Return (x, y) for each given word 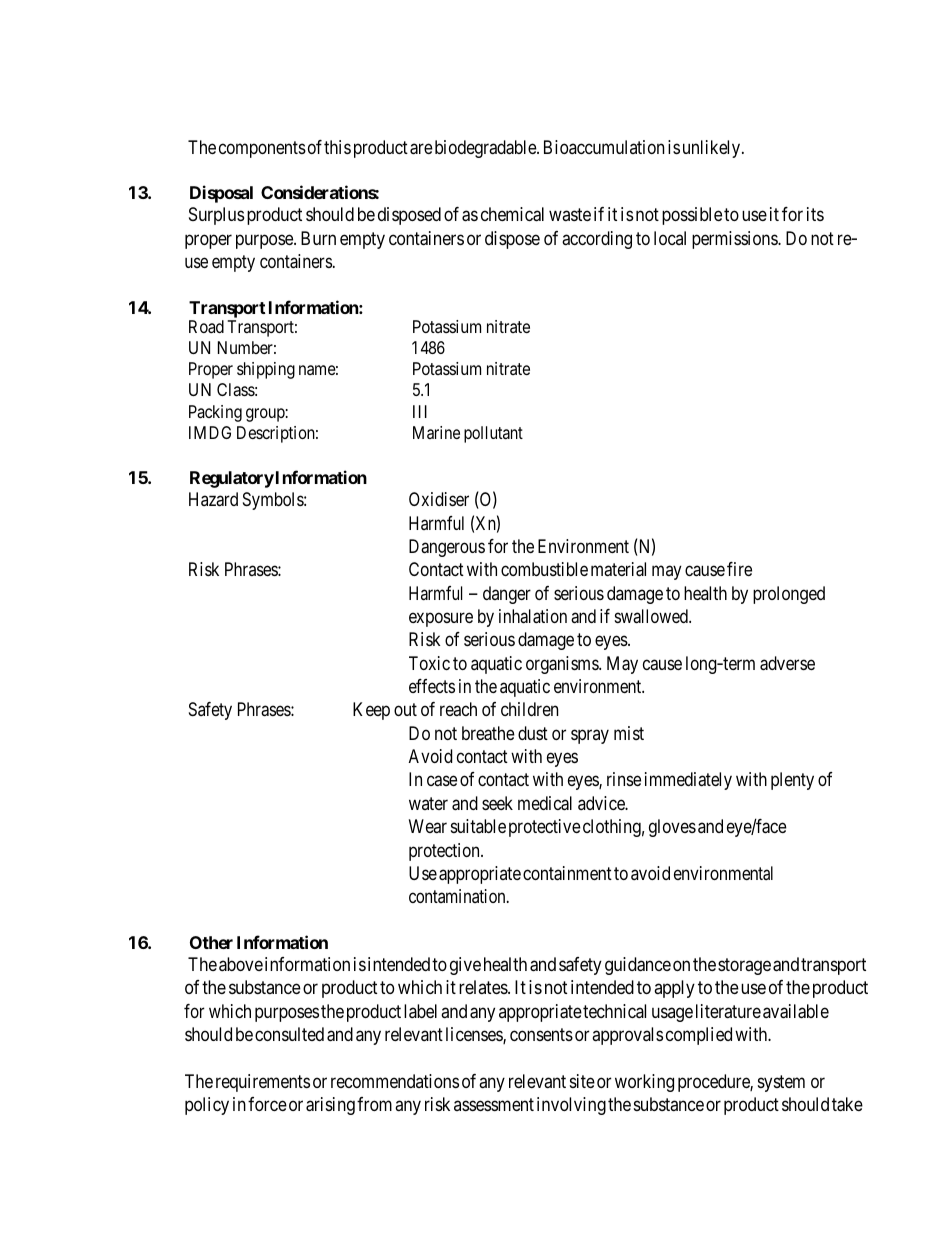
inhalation (533, 616)
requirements (263, 1083)
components (262, 149)
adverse (787, 663)
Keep (371, 711)
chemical (512, 214)
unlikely (713, 149)
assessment (494, 1104)
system (781, 1083)
